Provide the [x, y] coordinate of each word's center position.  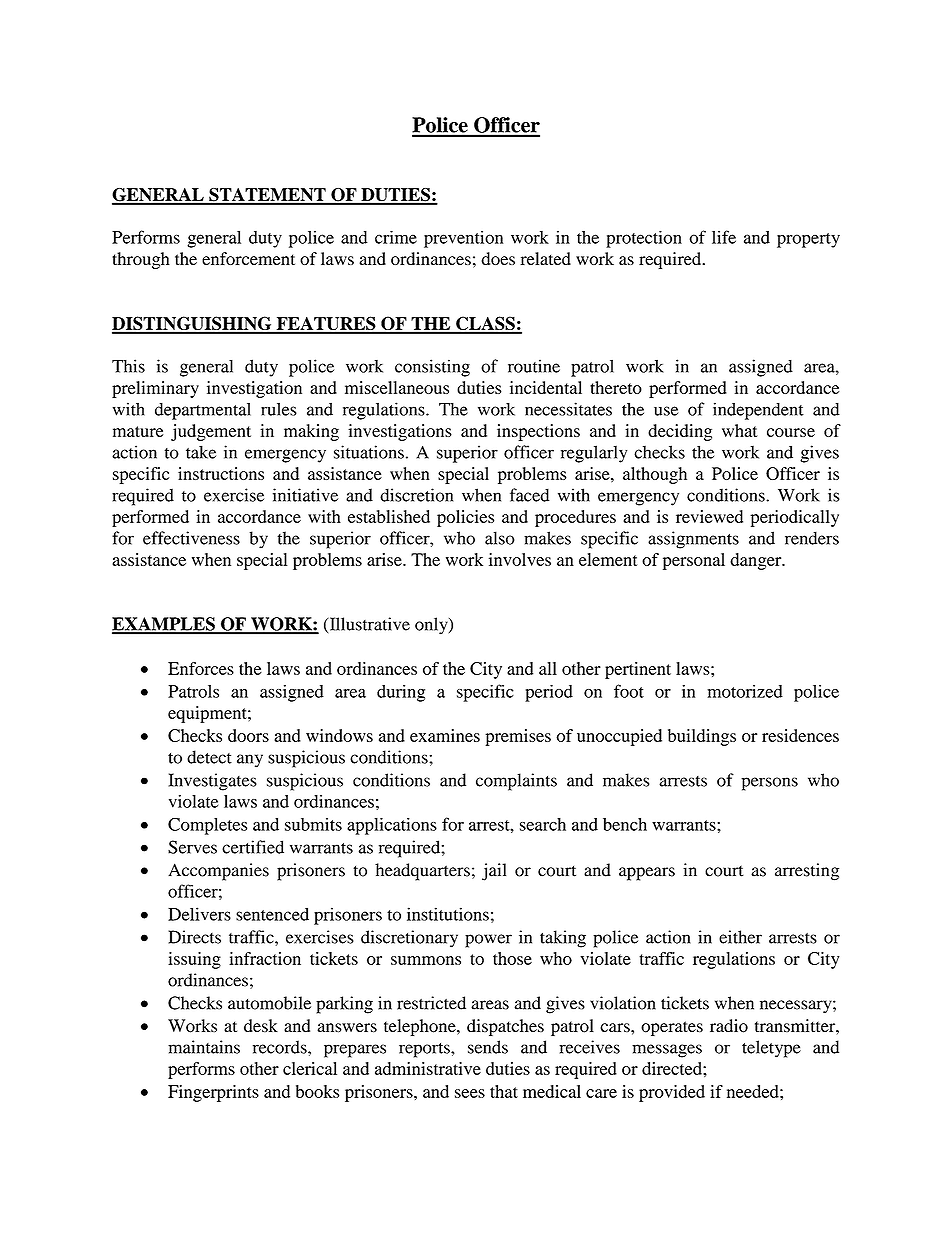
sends [488, 1047]
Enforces [201, 668]
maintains [204, 1047]
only [432, 626]
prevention [463, 239]
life [724, 237]
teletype [771, 1049]
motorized [745, 691]
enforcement [248, 258]
